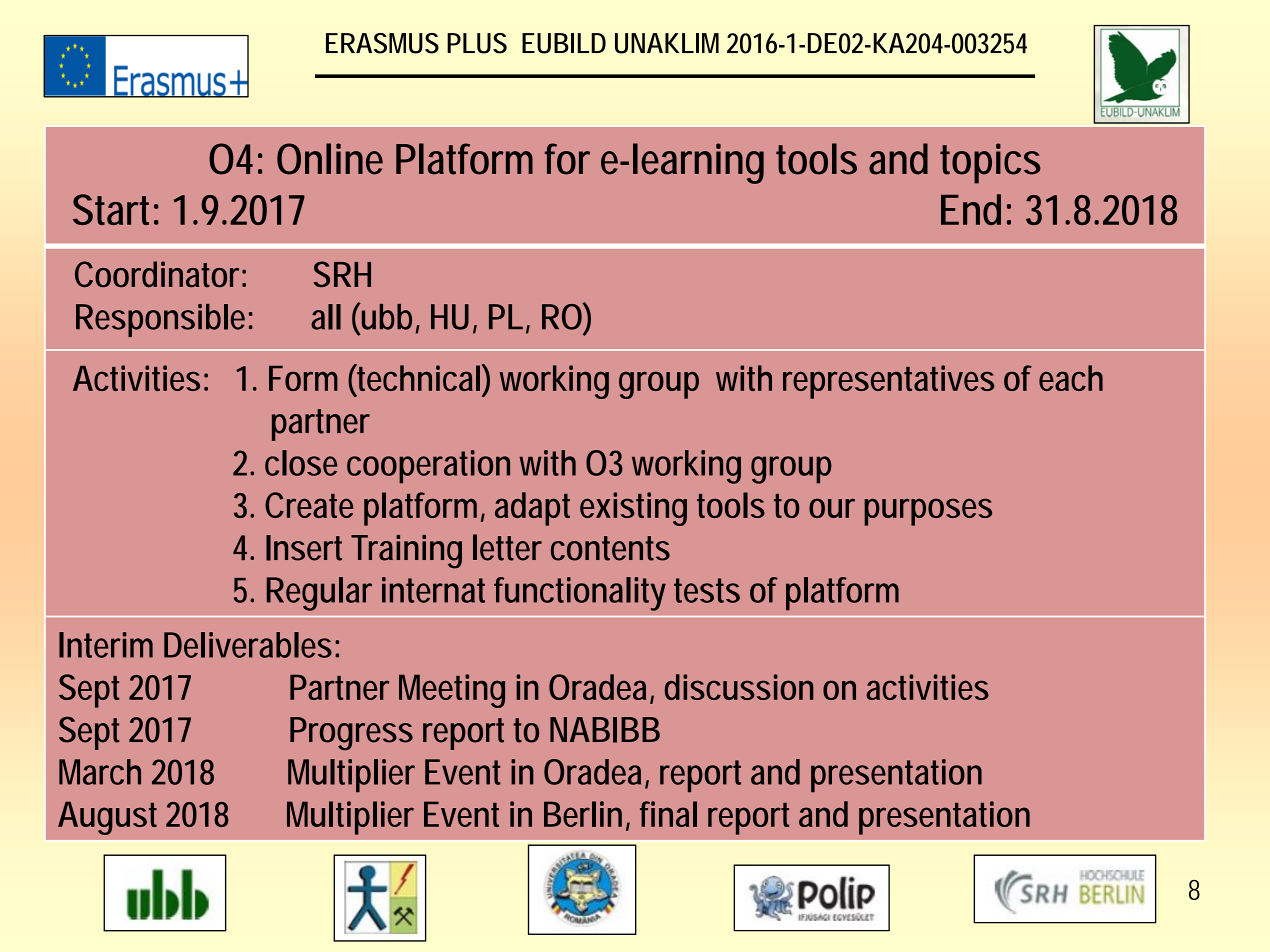  Describe the element at coordinates (428, 467) in the image. I see `cooperation` at that location.
